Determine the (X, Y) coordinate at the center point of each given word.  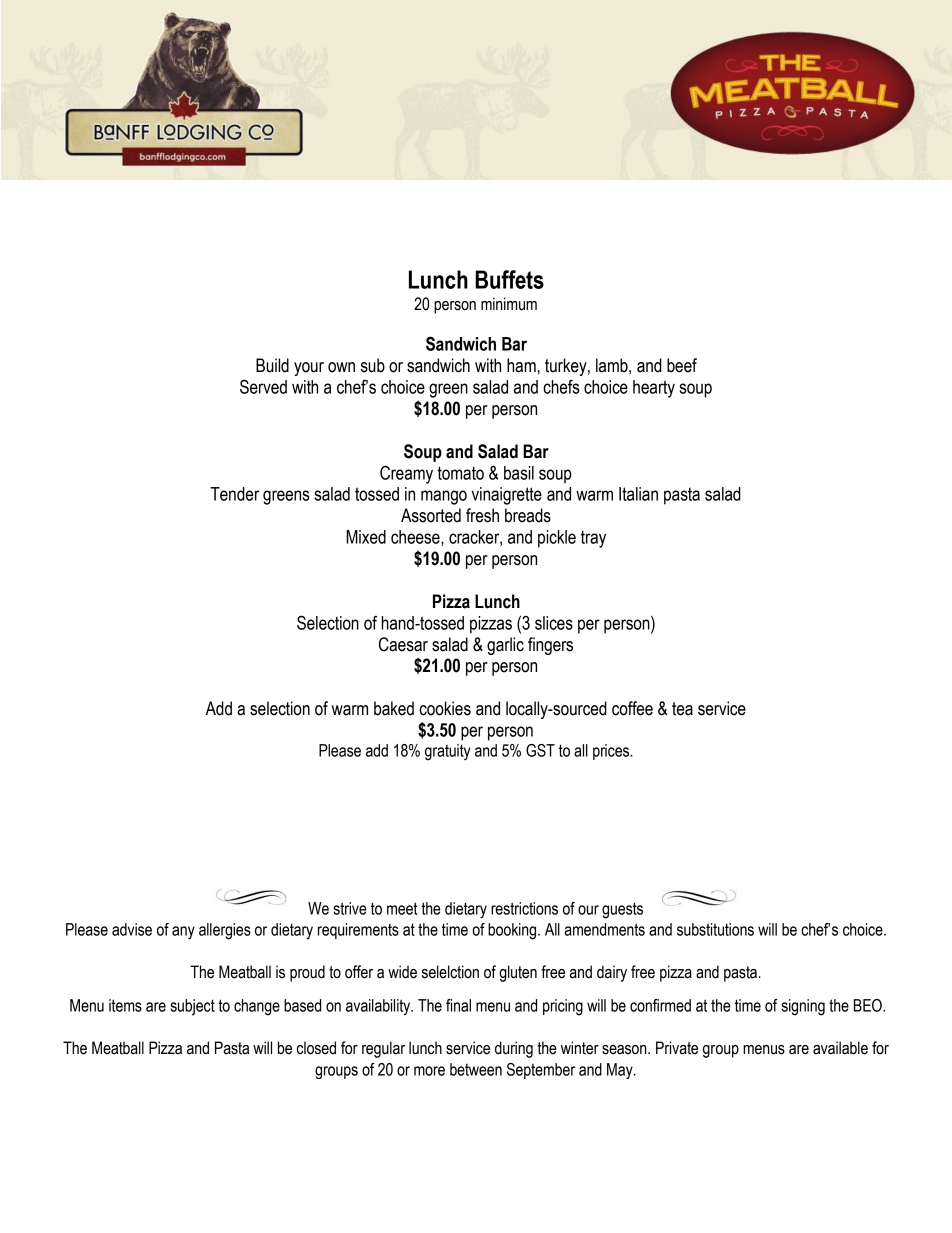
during (514, 1049)
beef (682, 365)
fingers (550, 646)
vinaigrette (507, 496)
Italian (638, 494)
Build (272, 365)
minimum (509, 304)
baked (394, 708)
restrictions (524, 908)
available (840, 1048)
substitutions (715, 929)
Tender (235, 494)
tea (682, 709)
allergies (225, 931)
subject (192, 1007)
